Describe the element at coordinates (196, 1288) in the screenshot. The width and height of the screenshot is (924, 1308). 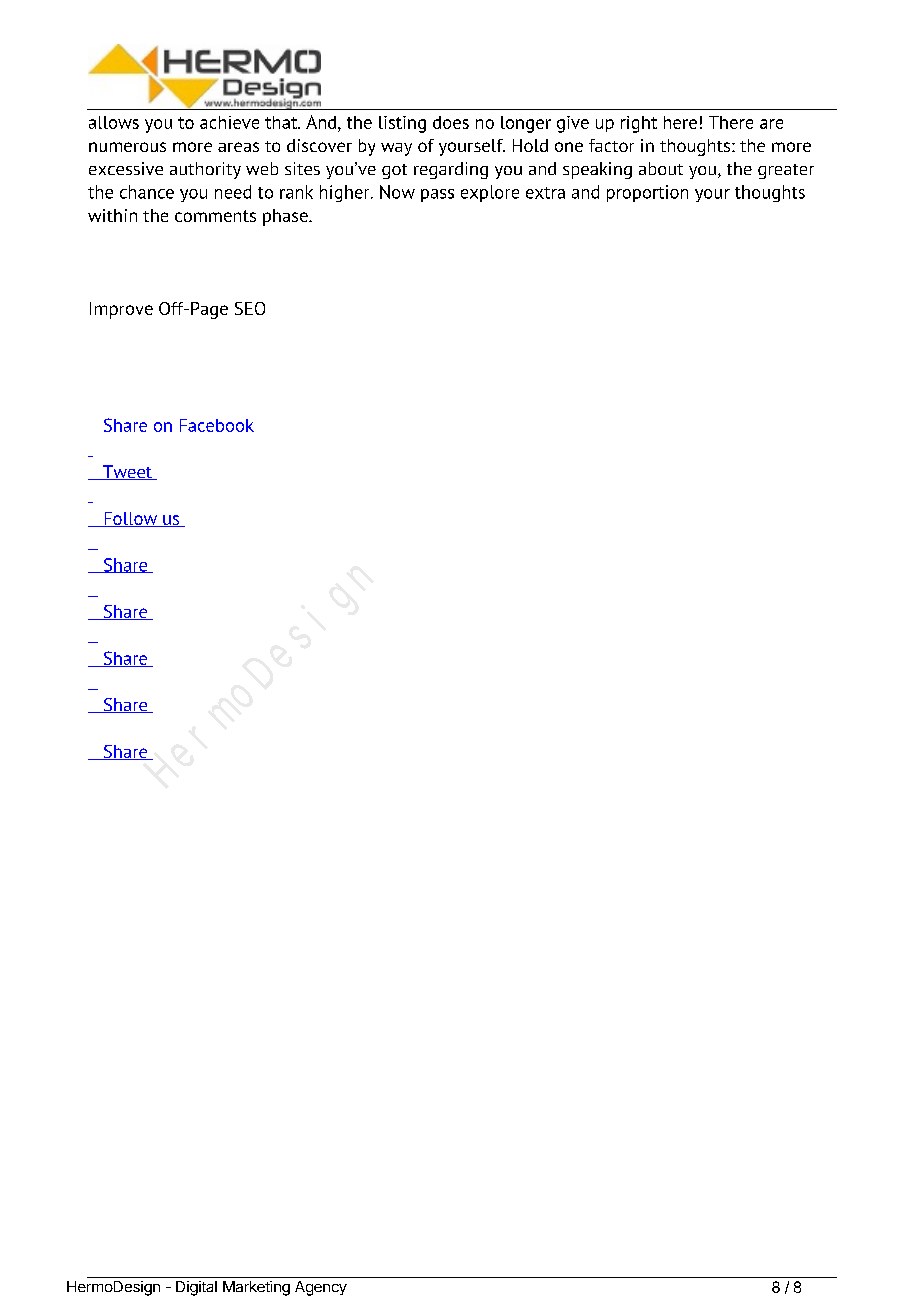
I see `Digital` at that location.
